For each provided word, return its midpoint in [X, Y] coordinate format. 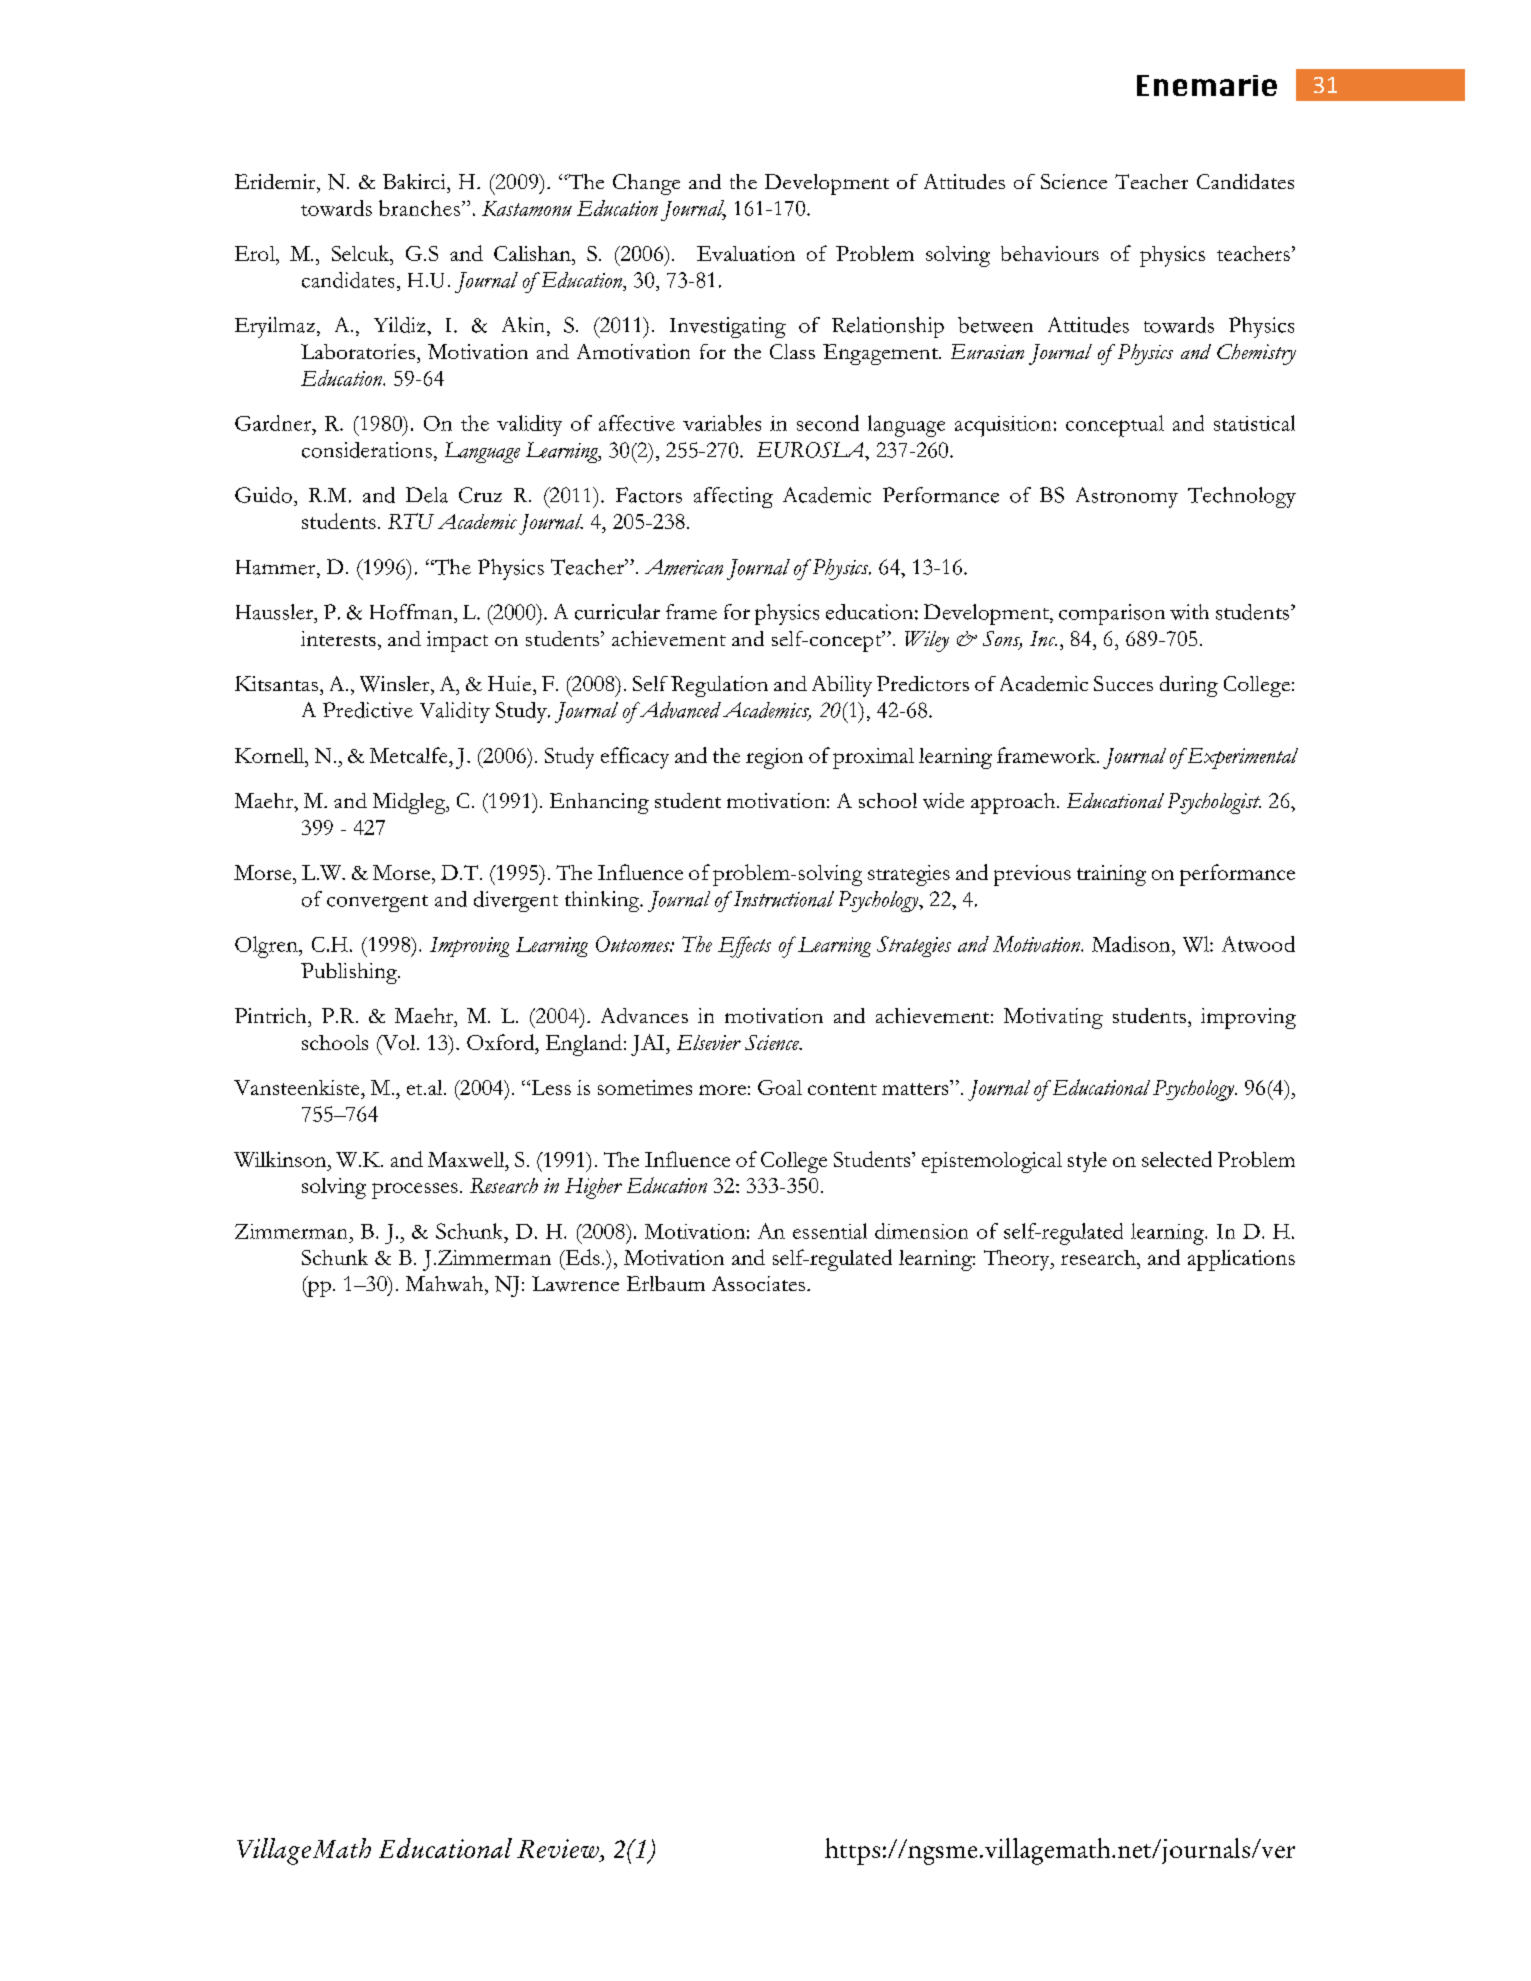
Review [559, 1848]
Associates [760, 1283]
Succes [1123, 683]
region [774, 758]
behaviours [1050, 253]
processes [415, 1191]
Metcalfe [410, 755]
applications [1241, 1260]
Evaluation [746, 253]
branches [419, 208]
